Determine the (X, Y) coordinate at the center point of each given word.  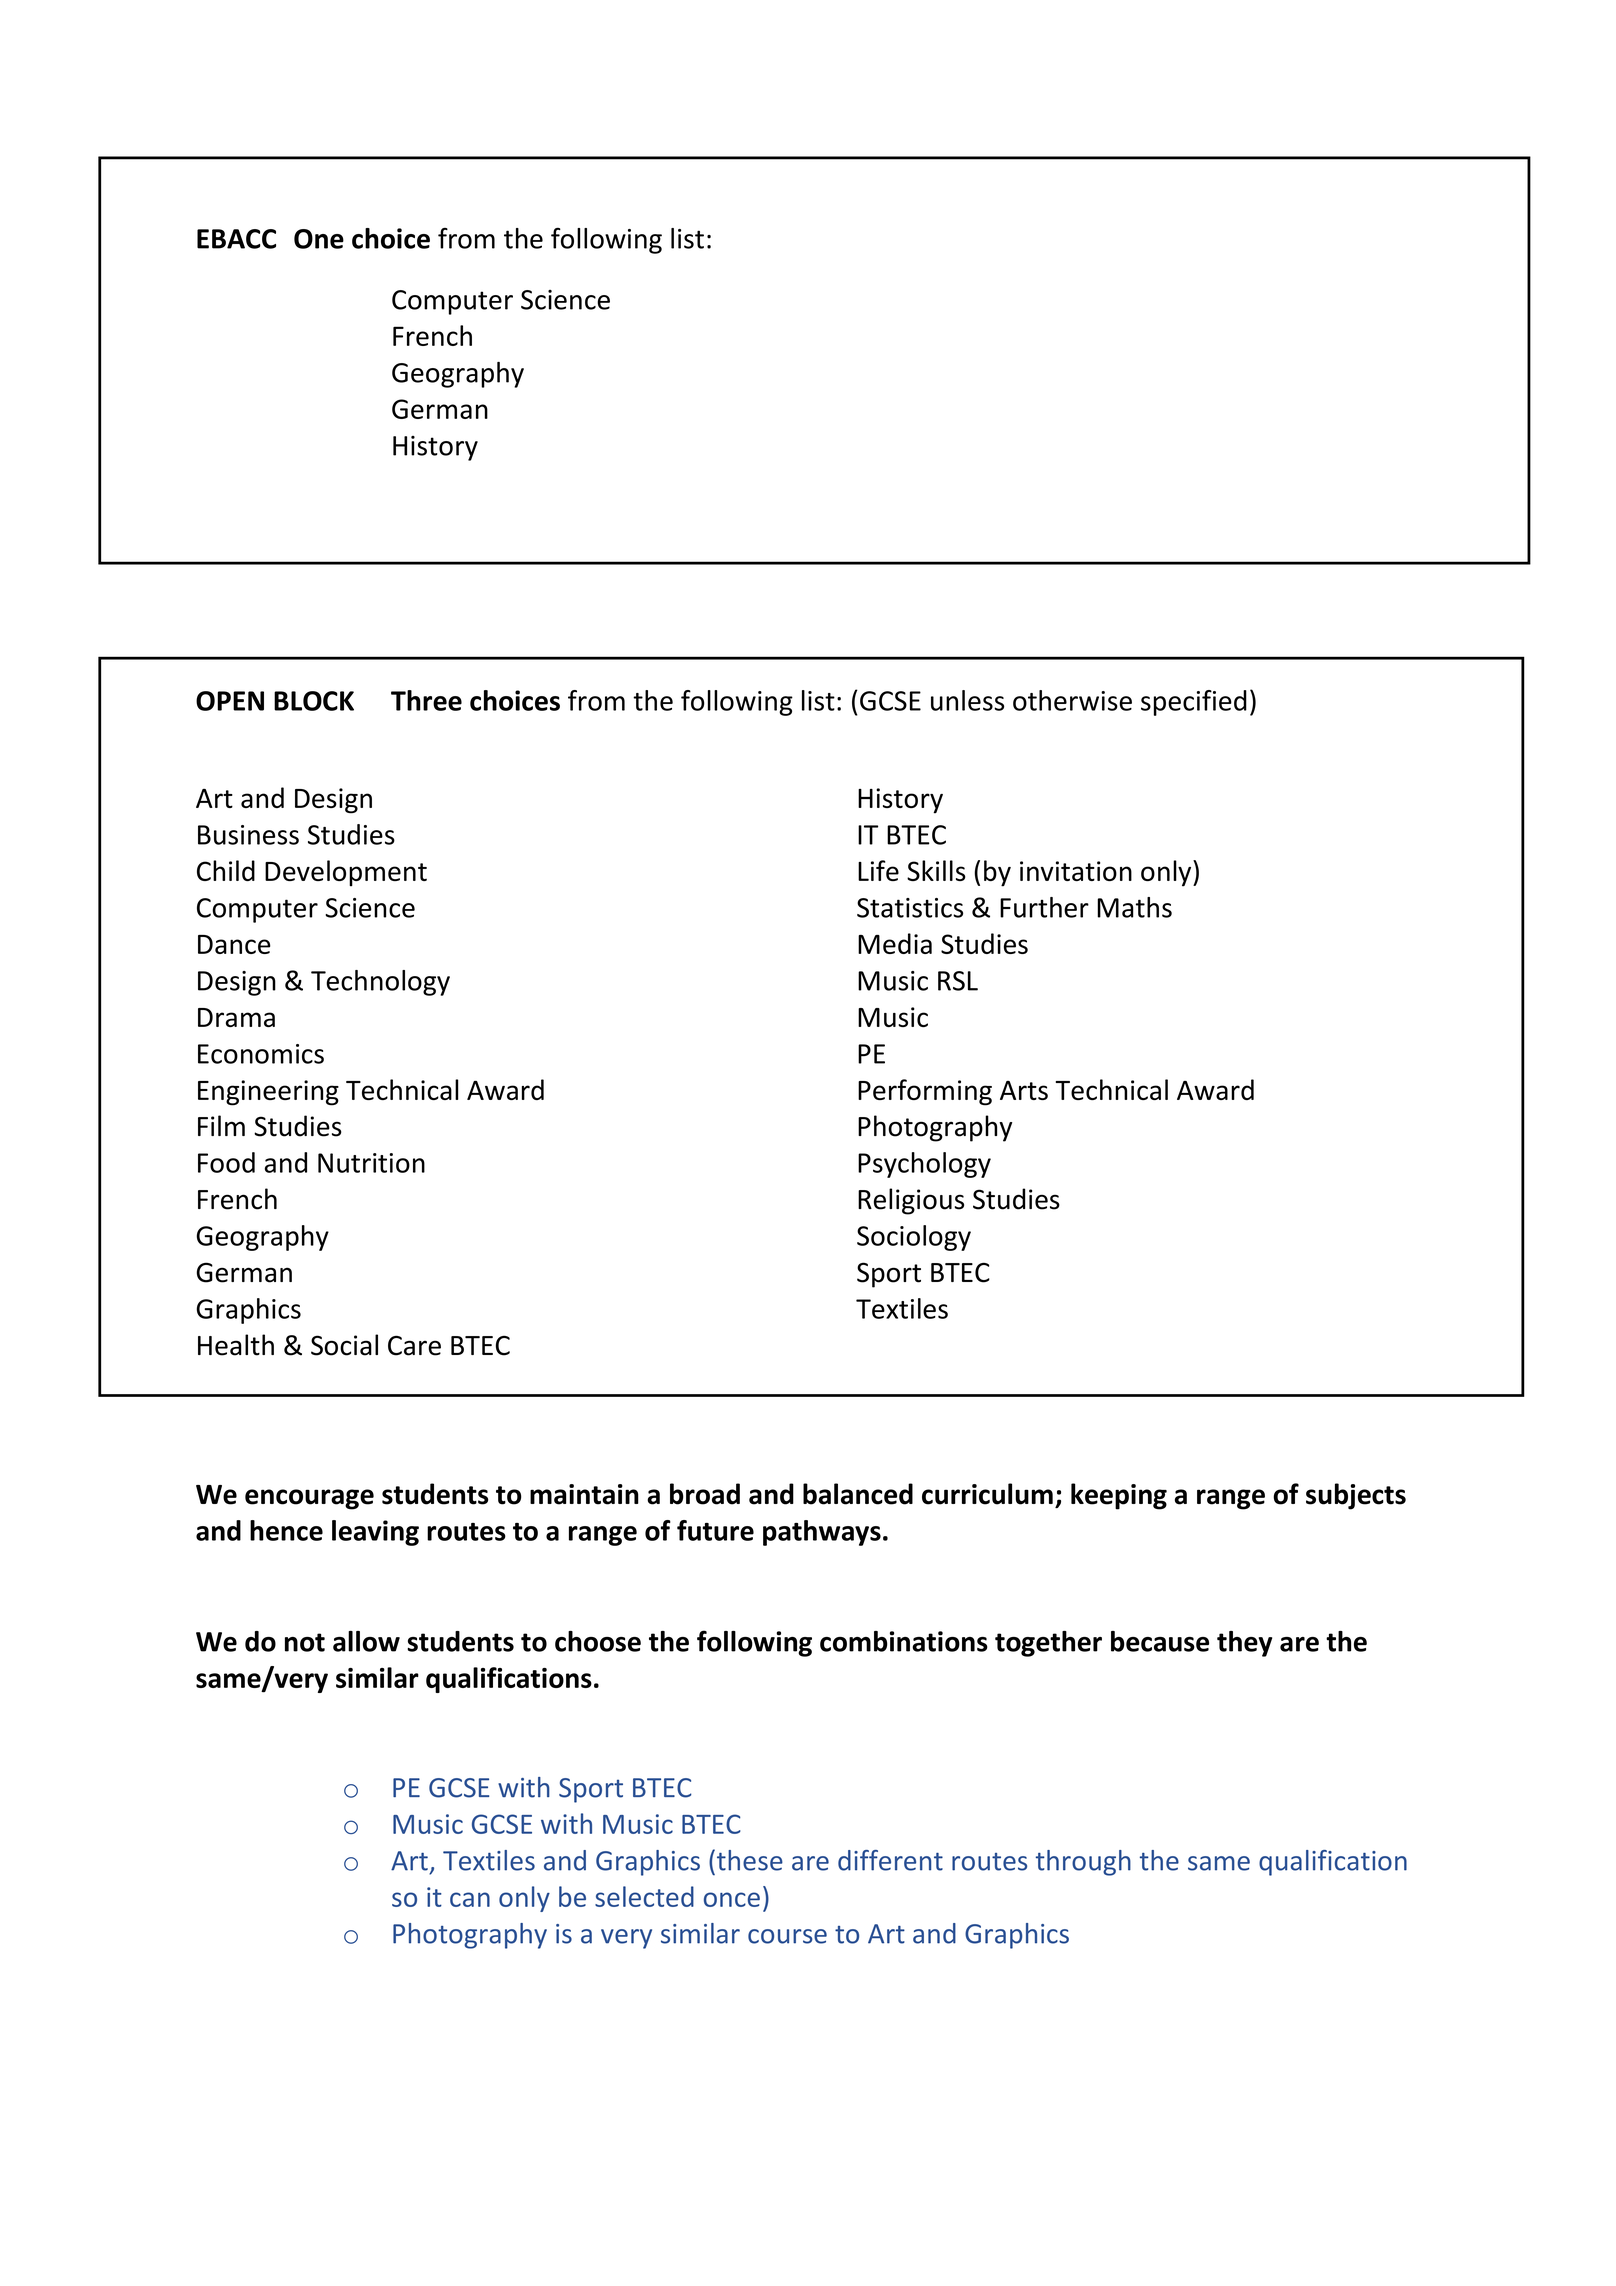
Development (346, 873)
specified (1194, 703)
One (319, 239)
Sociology (914, 1238)
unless (967, 700)
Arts (1024, 1090)
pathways (822, 1533)
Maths (1134, 907)
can (470, 1899)
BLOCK (314, 701)
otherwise (1072, 700)
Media (895, 943)
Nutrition (371, 1163)
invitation (1076, 871)
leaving (375, 1533)
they (1244, 1644)
